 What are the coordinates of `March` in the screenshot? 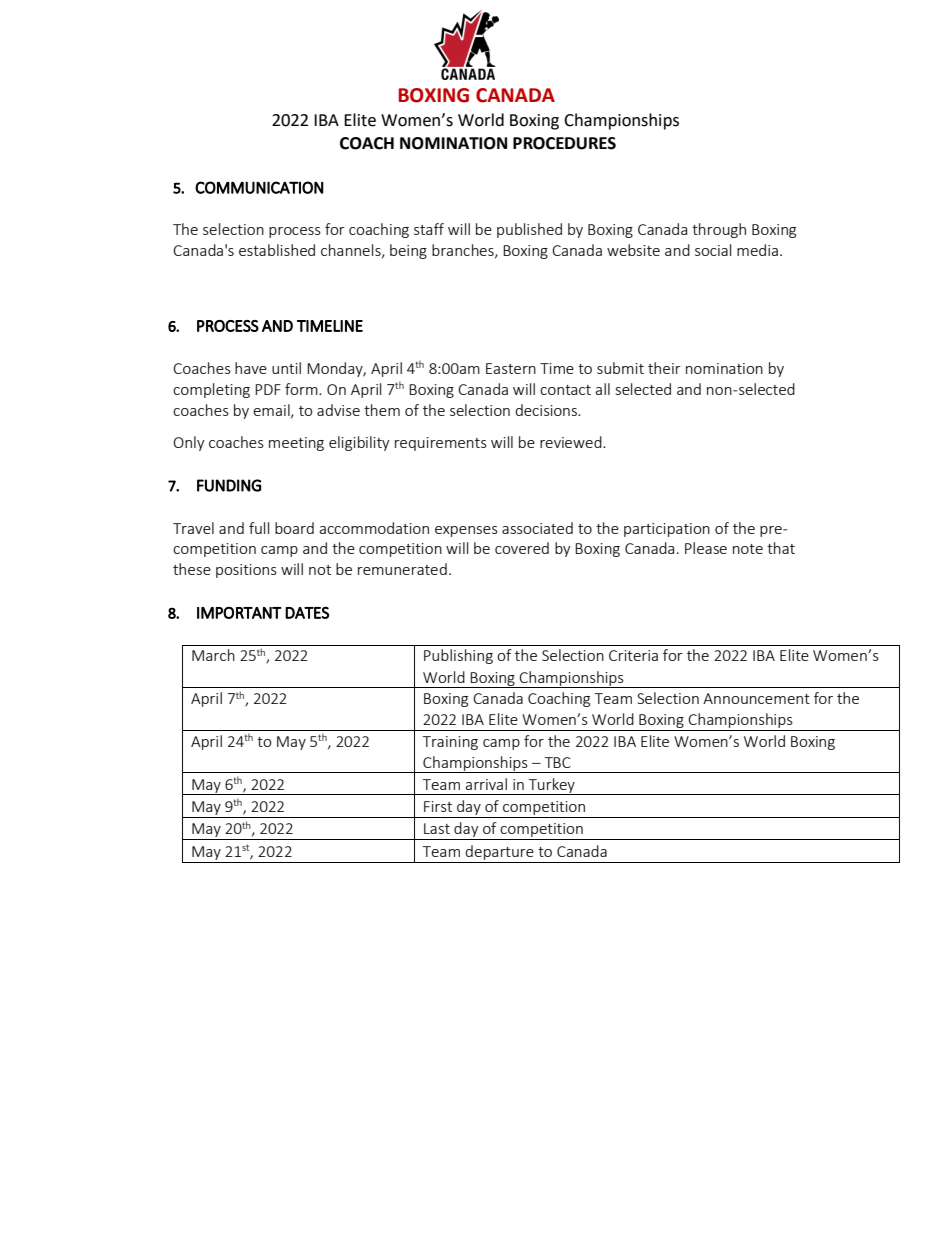 It's located at (213, 655).
